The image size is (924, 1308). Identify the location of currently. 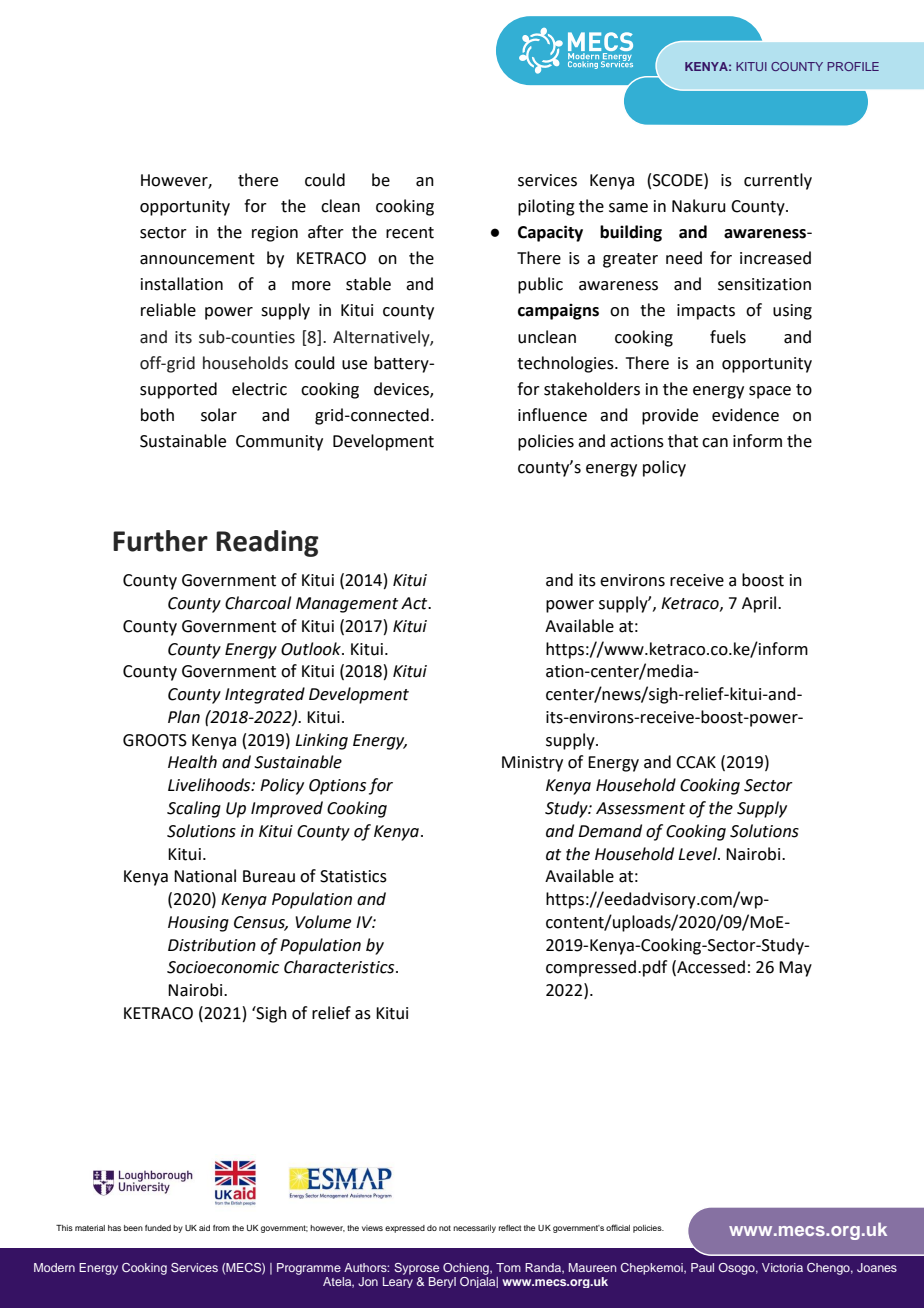
(778, 181).
